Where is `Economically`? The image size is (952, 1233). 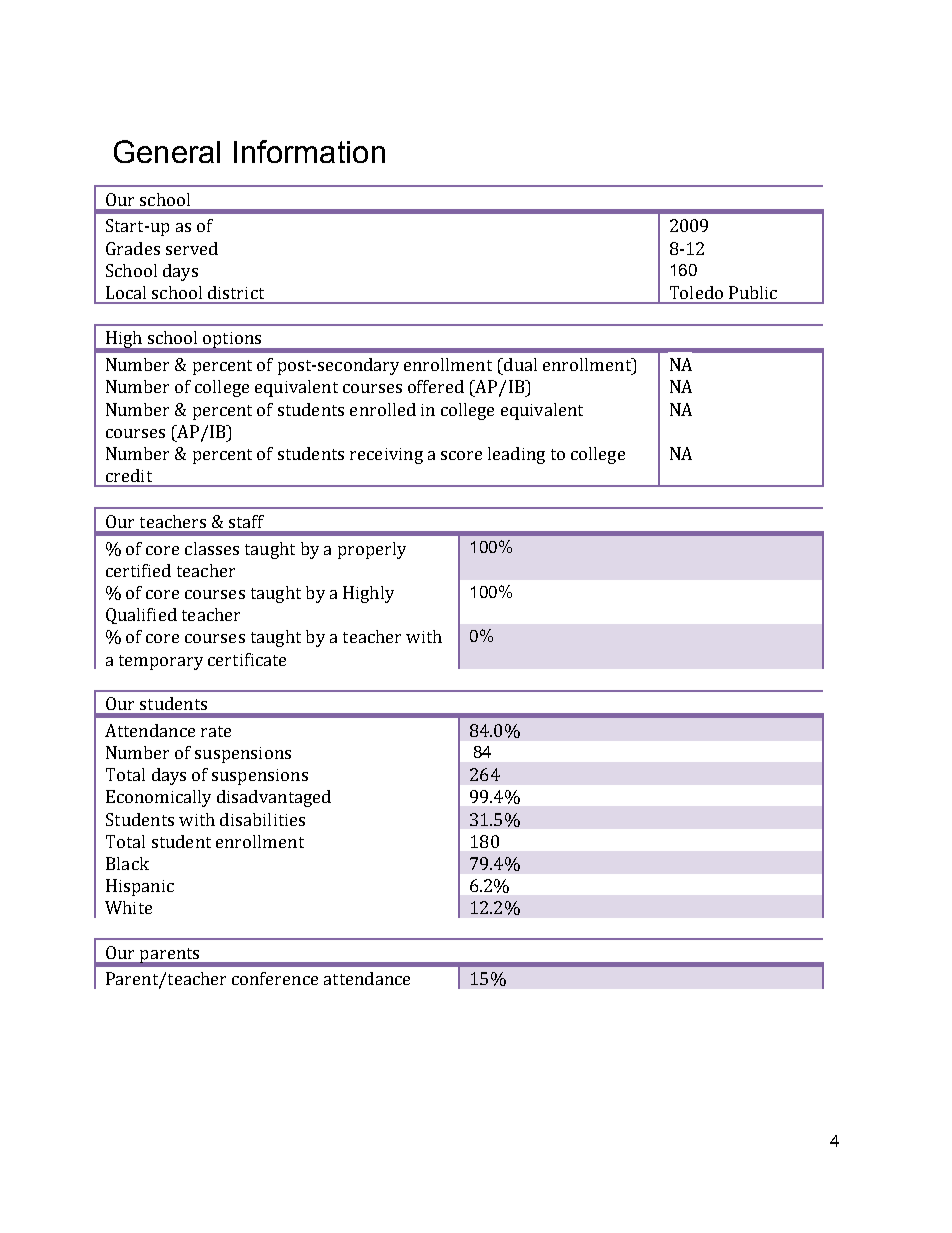
Economically is located at coordinates (158, 798).
